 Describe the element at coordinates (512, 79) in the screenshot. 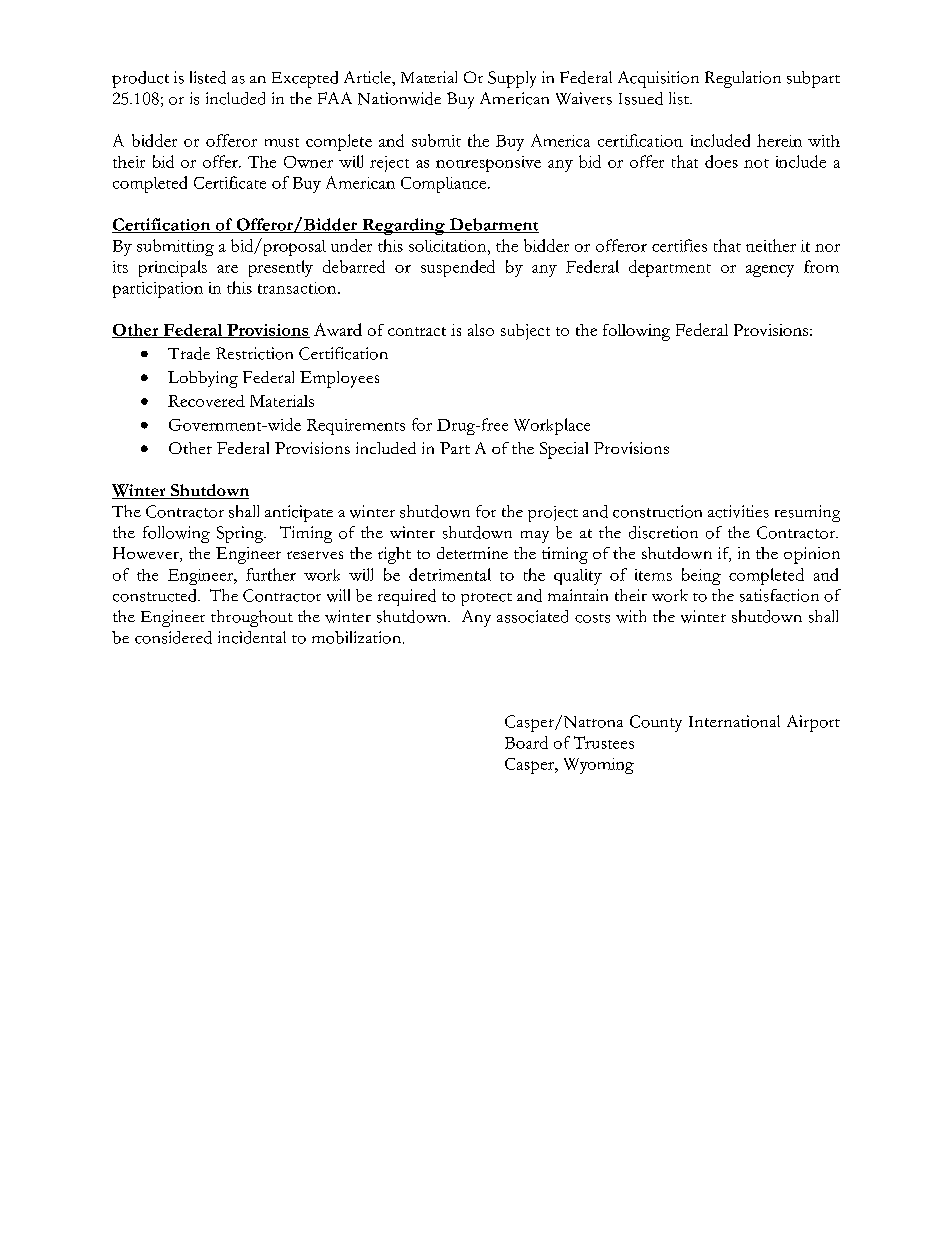

I see `Supply` at that location.
